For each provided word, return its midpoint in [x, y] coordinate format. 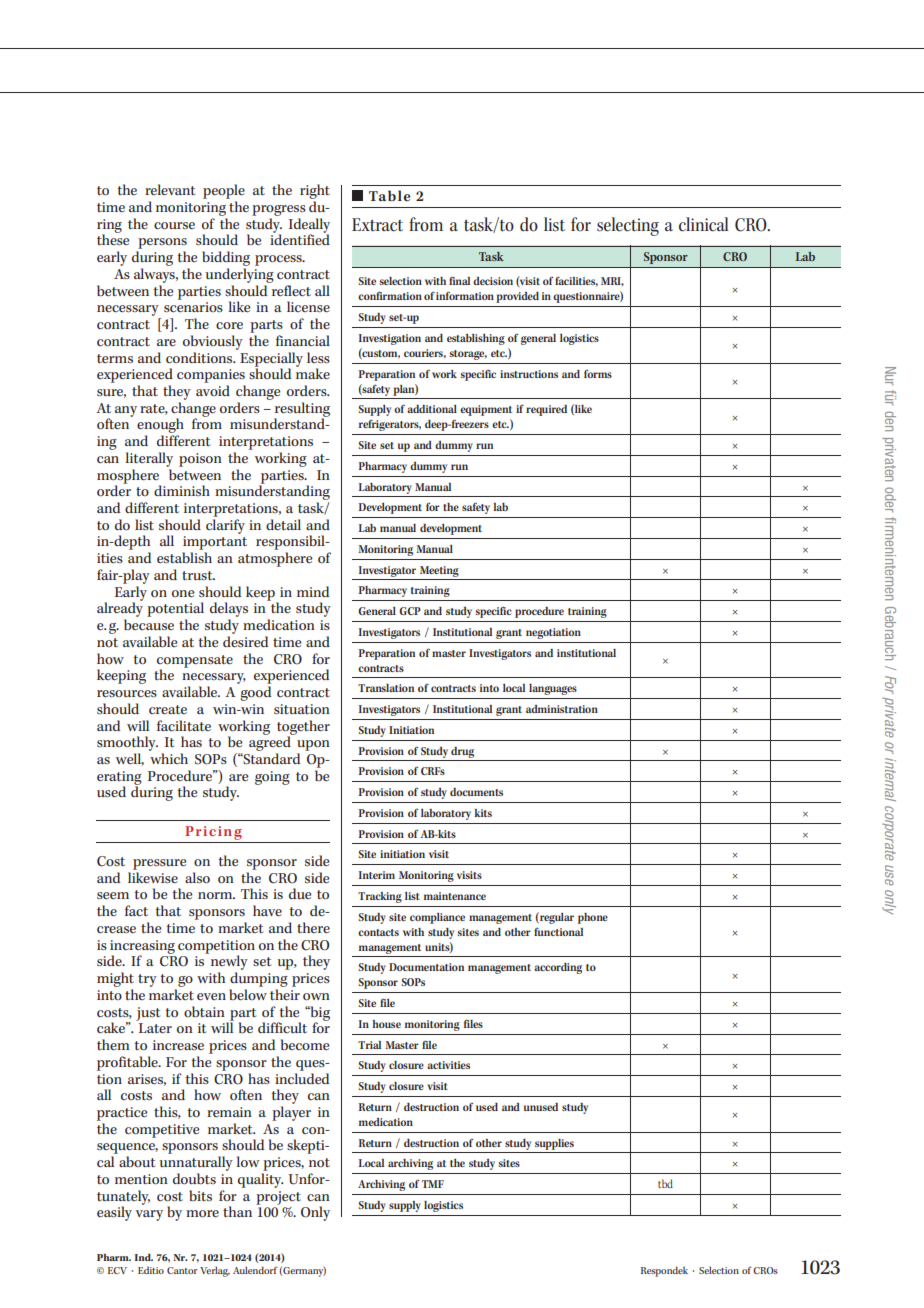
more [202, 1214]
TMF [433, 1184]
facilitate [184, 725]
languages [553, 689]
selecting [628, 226]
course [174, 226]
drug [462, 752]
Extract [377, 225]
